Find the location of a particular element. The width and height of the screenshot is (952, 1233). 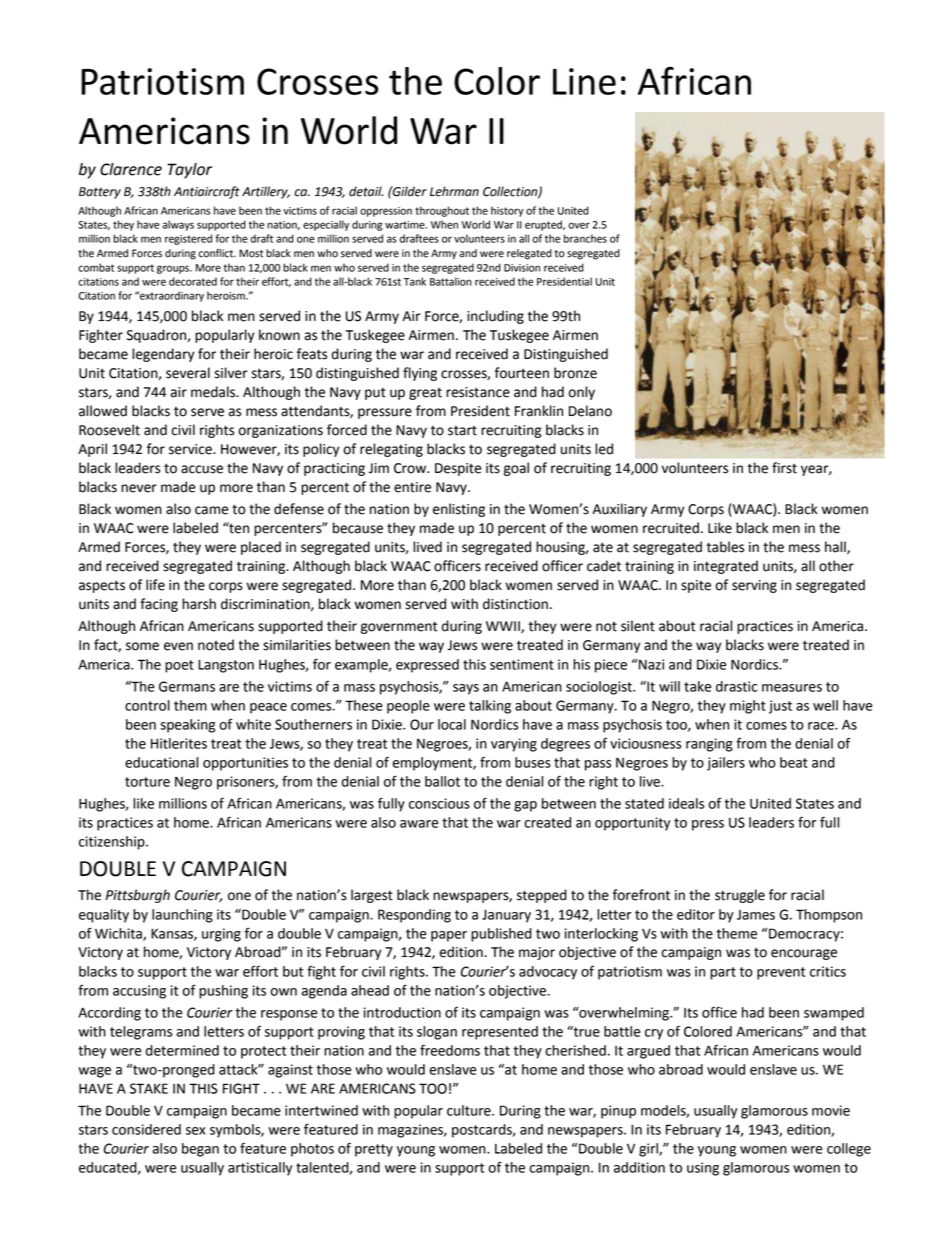

Line is located at coordinates (584, 81).
